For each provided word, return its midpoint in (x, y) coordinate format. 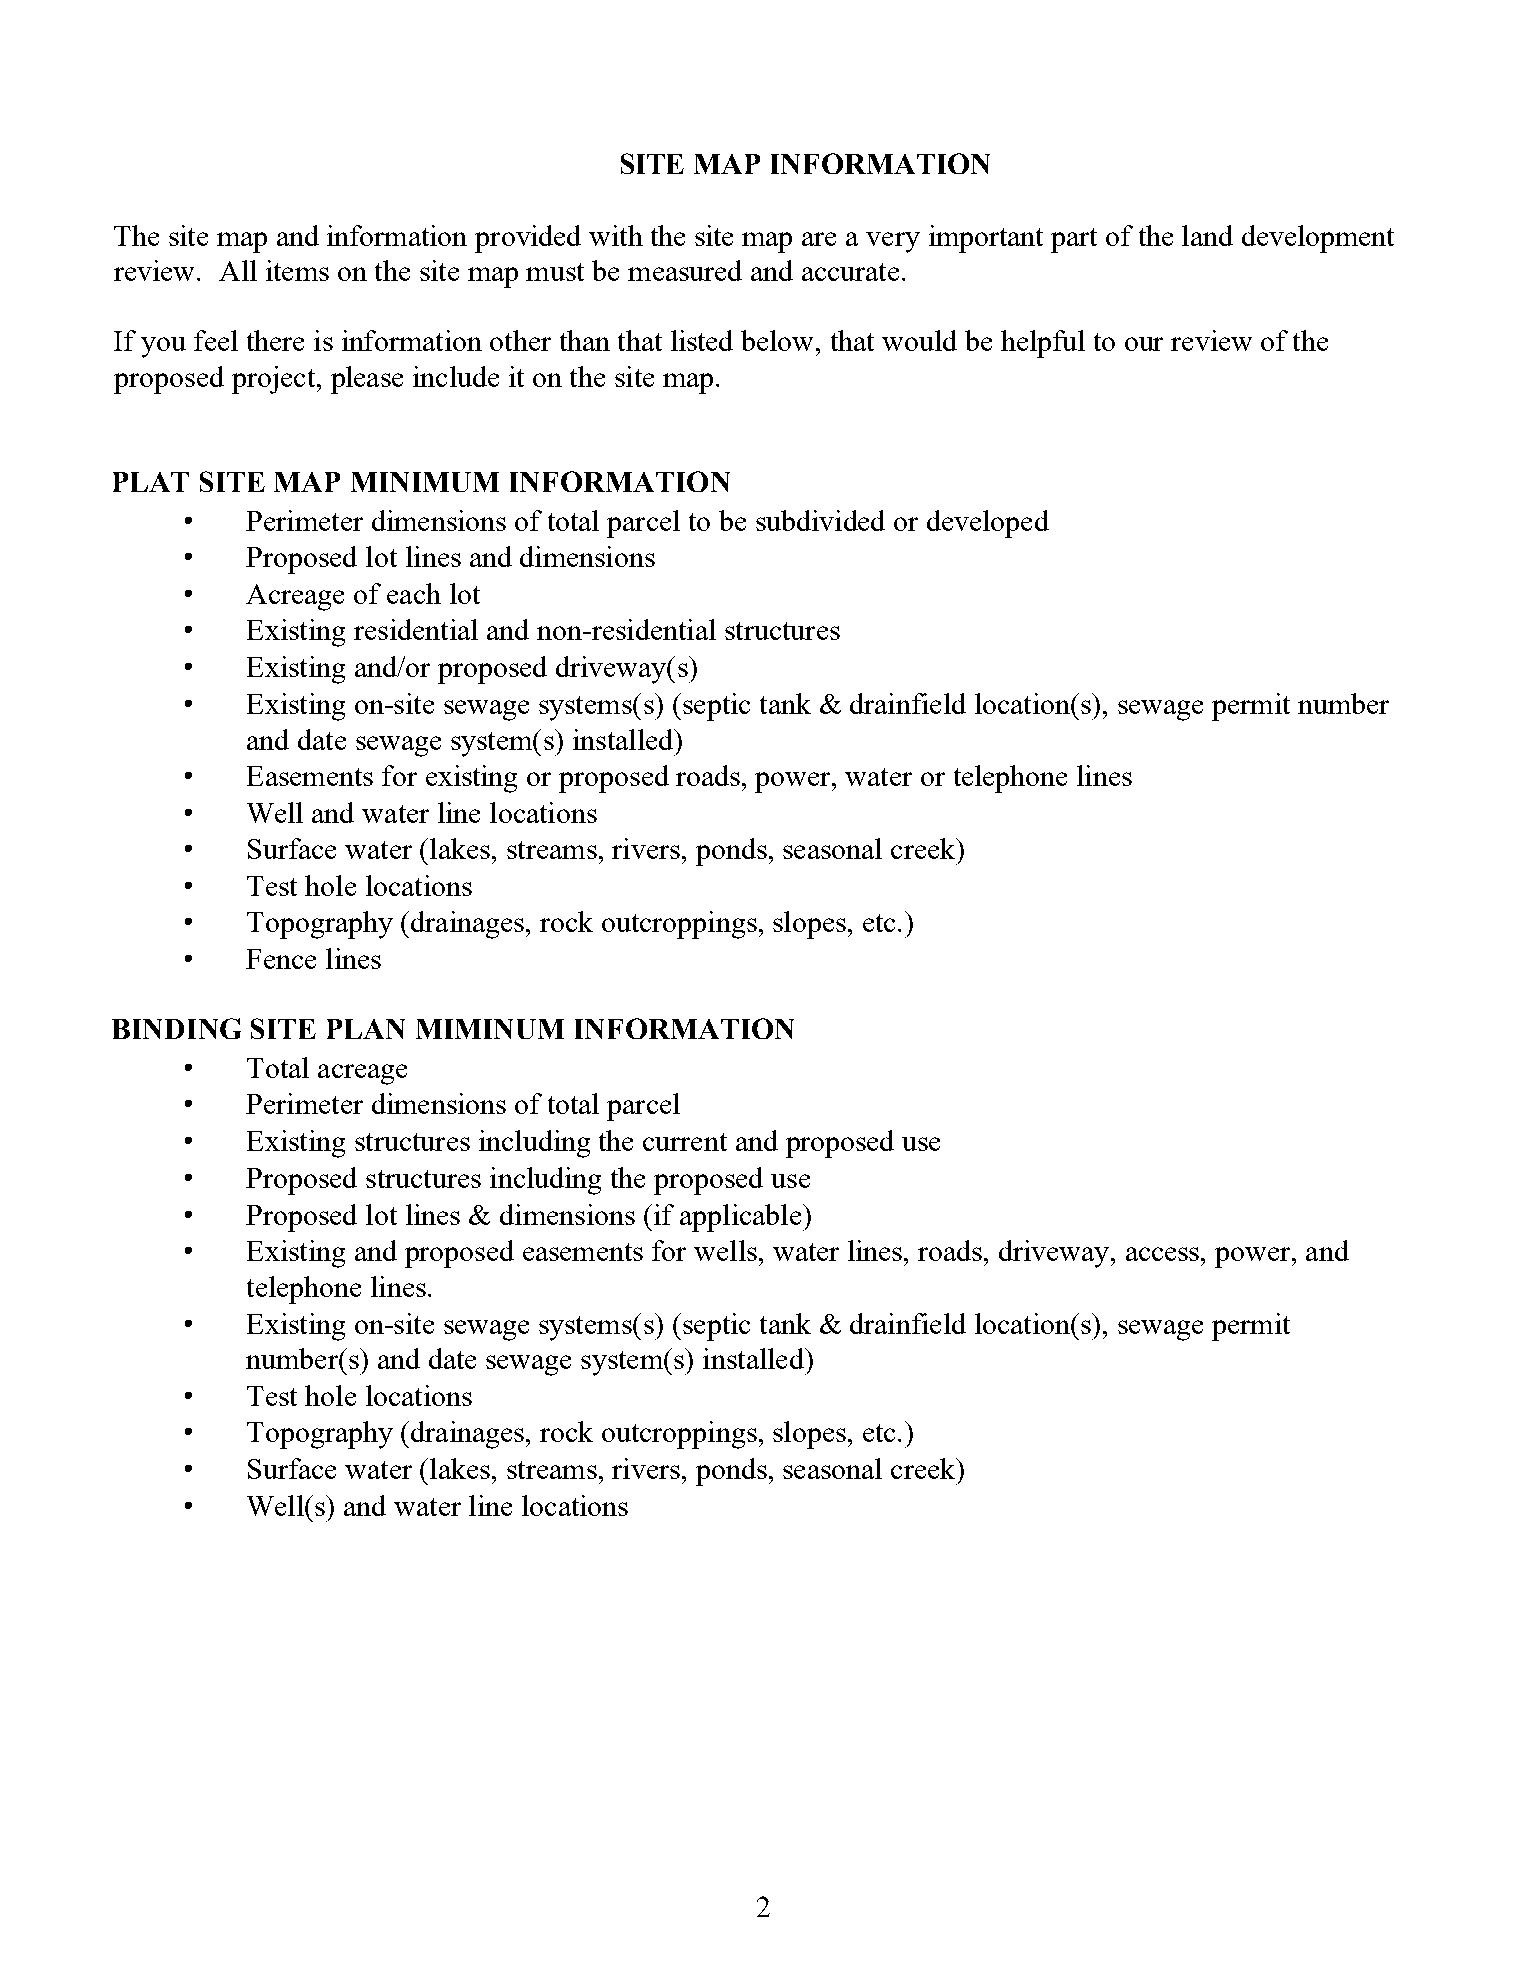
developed (988, 524)
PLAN (366, 1029)
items (297, 270)
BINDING (176, 1028)
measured (685, 270)
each (414, 593)
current (685, 1142)
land (1207, 235)
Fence (281, 959)
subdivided (820, 520)
